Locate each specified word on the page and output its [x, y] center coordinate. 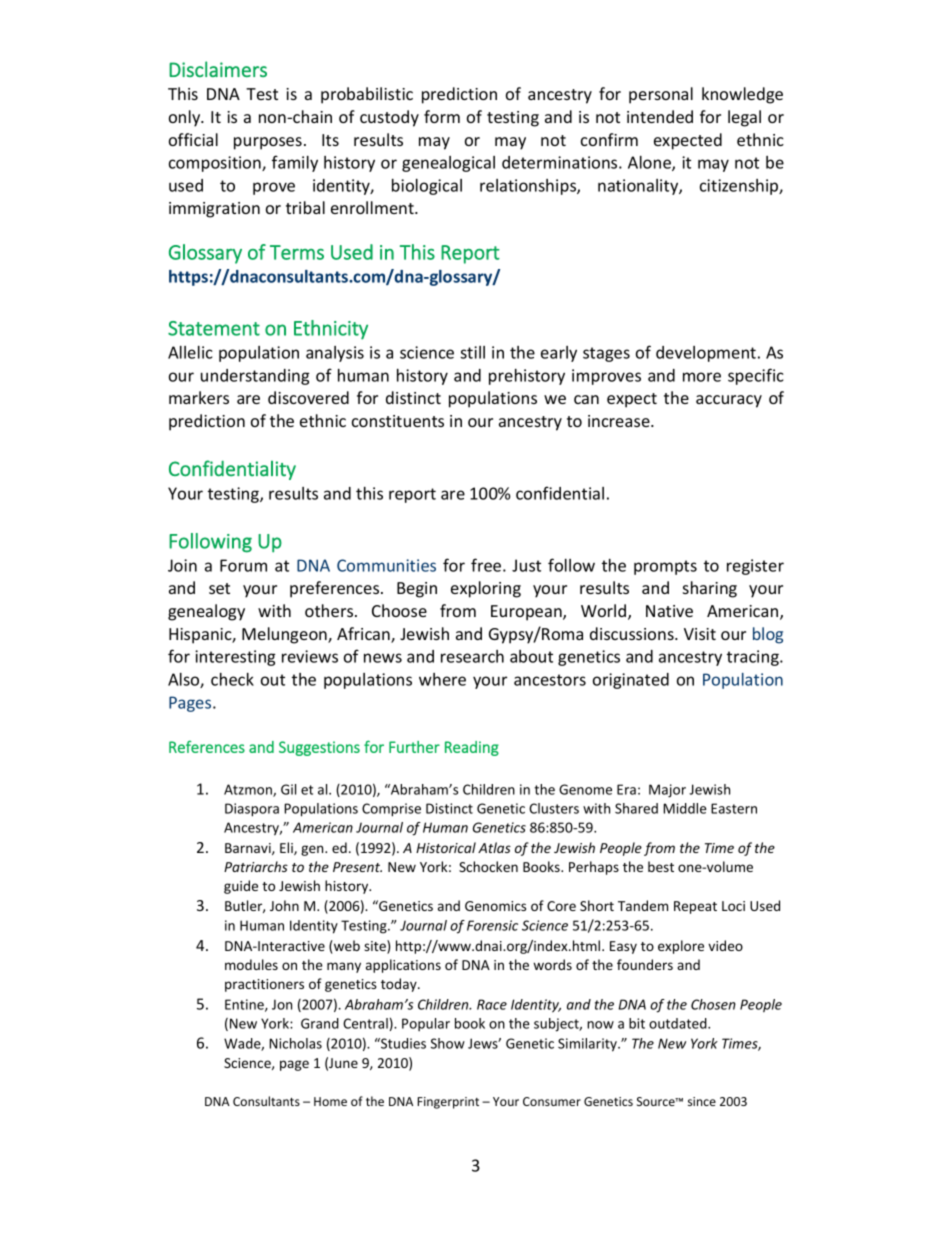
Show [448, 1043]
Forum [243, 565]
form [442, 116]
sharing [710, 589]
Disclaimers [218, 69]
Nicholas [295, 1043]
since [702, 1101]
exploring [486, 589]
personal [661, 95]
